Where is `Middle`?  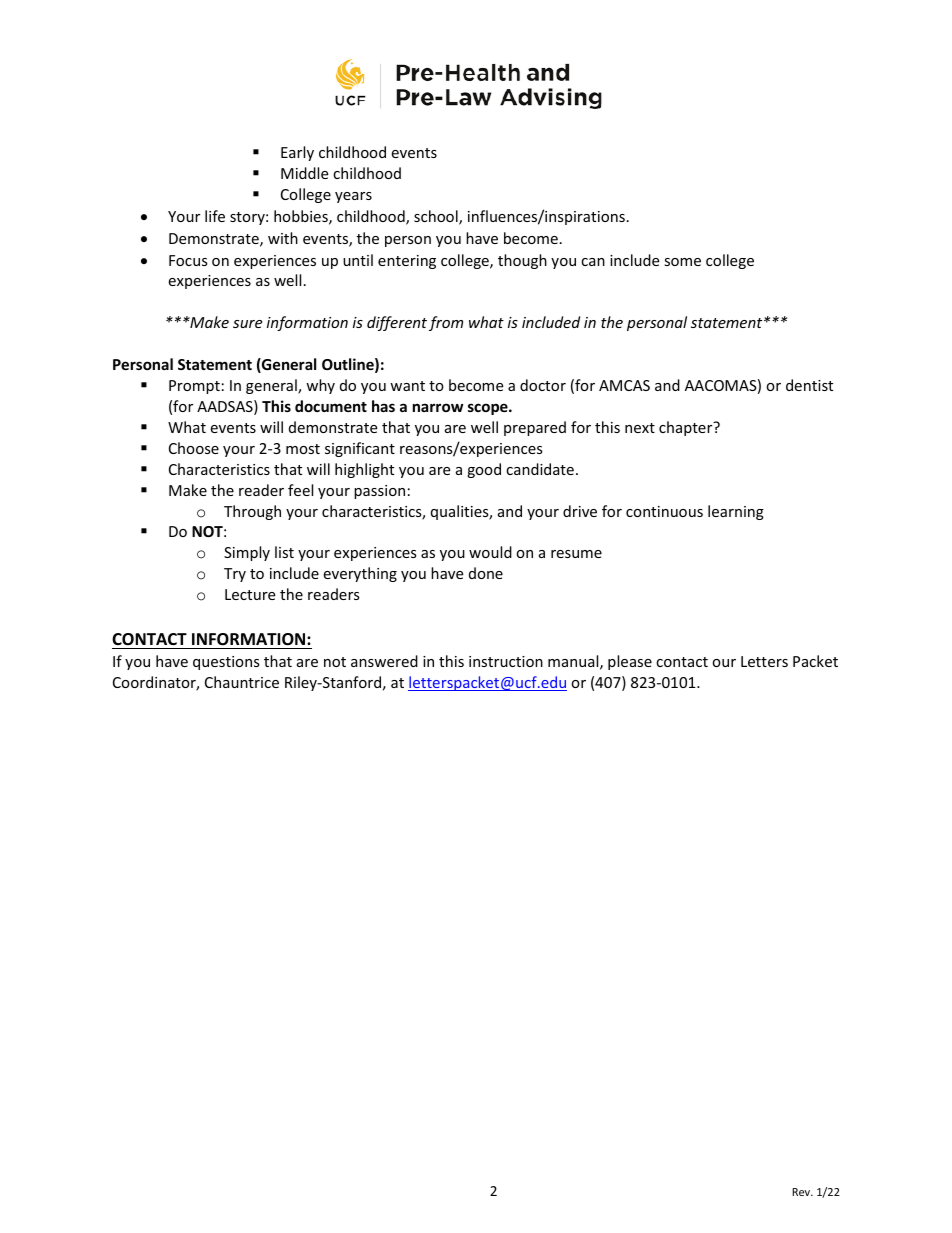
Middle is located at coordinates (304, 173).
